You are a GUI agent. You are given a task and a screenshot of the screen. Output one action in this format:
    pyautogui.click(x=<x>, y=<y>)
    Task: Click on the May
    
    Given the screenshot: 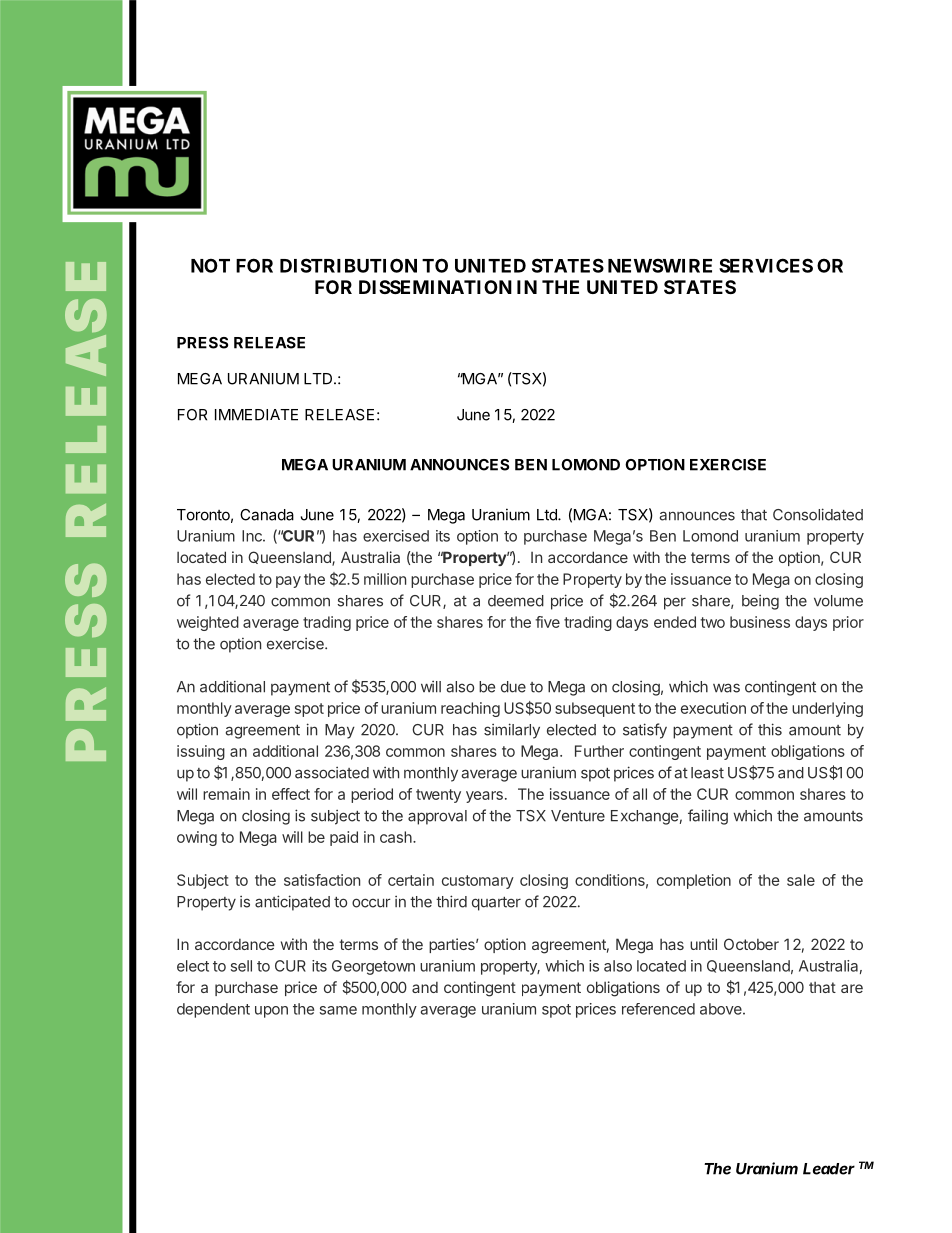 What is the action you would take?
    pyautogui.click(x=340, y=731)
